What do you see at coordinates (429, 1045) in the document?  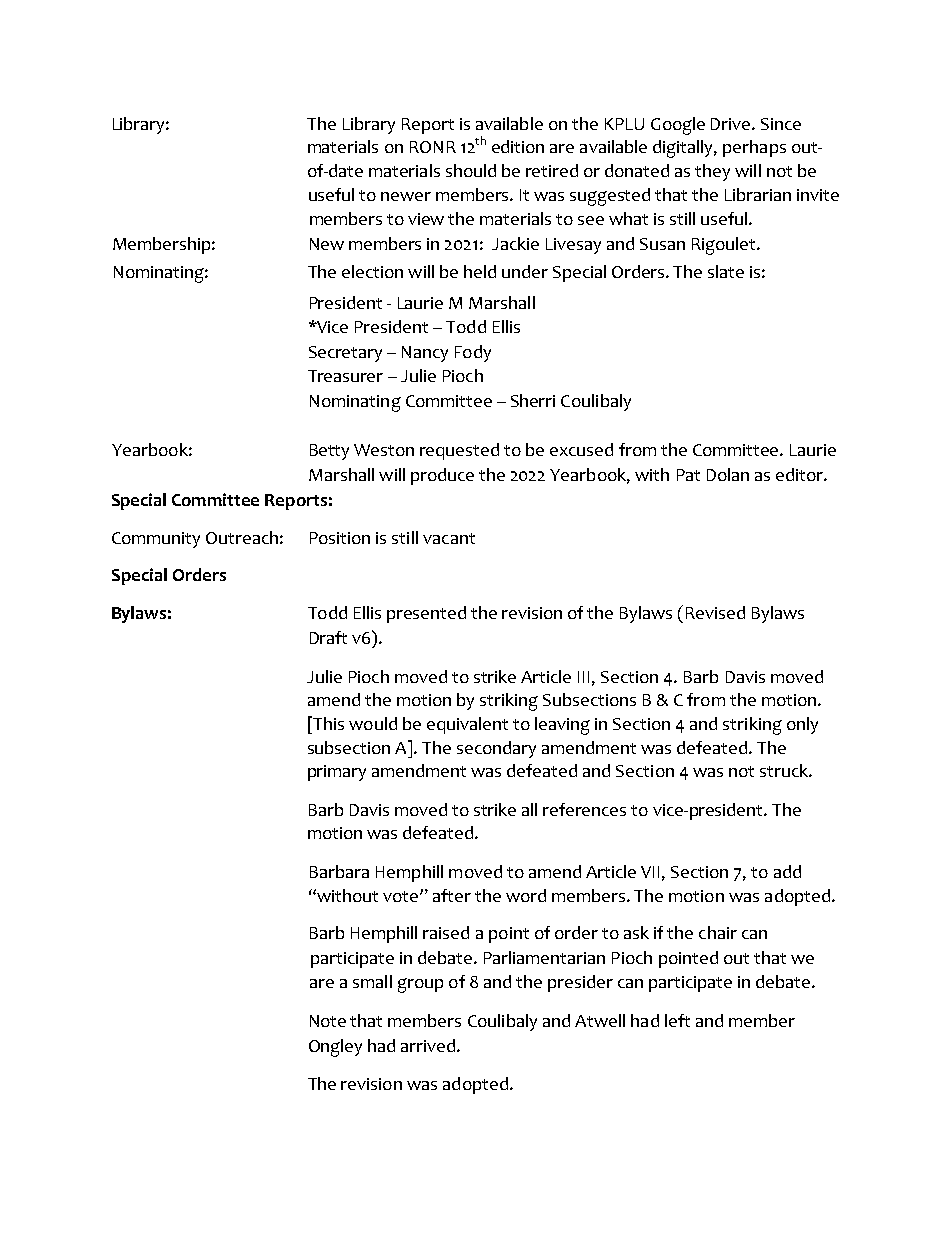 I see `arrived` at bounding box center [429, 1045].
